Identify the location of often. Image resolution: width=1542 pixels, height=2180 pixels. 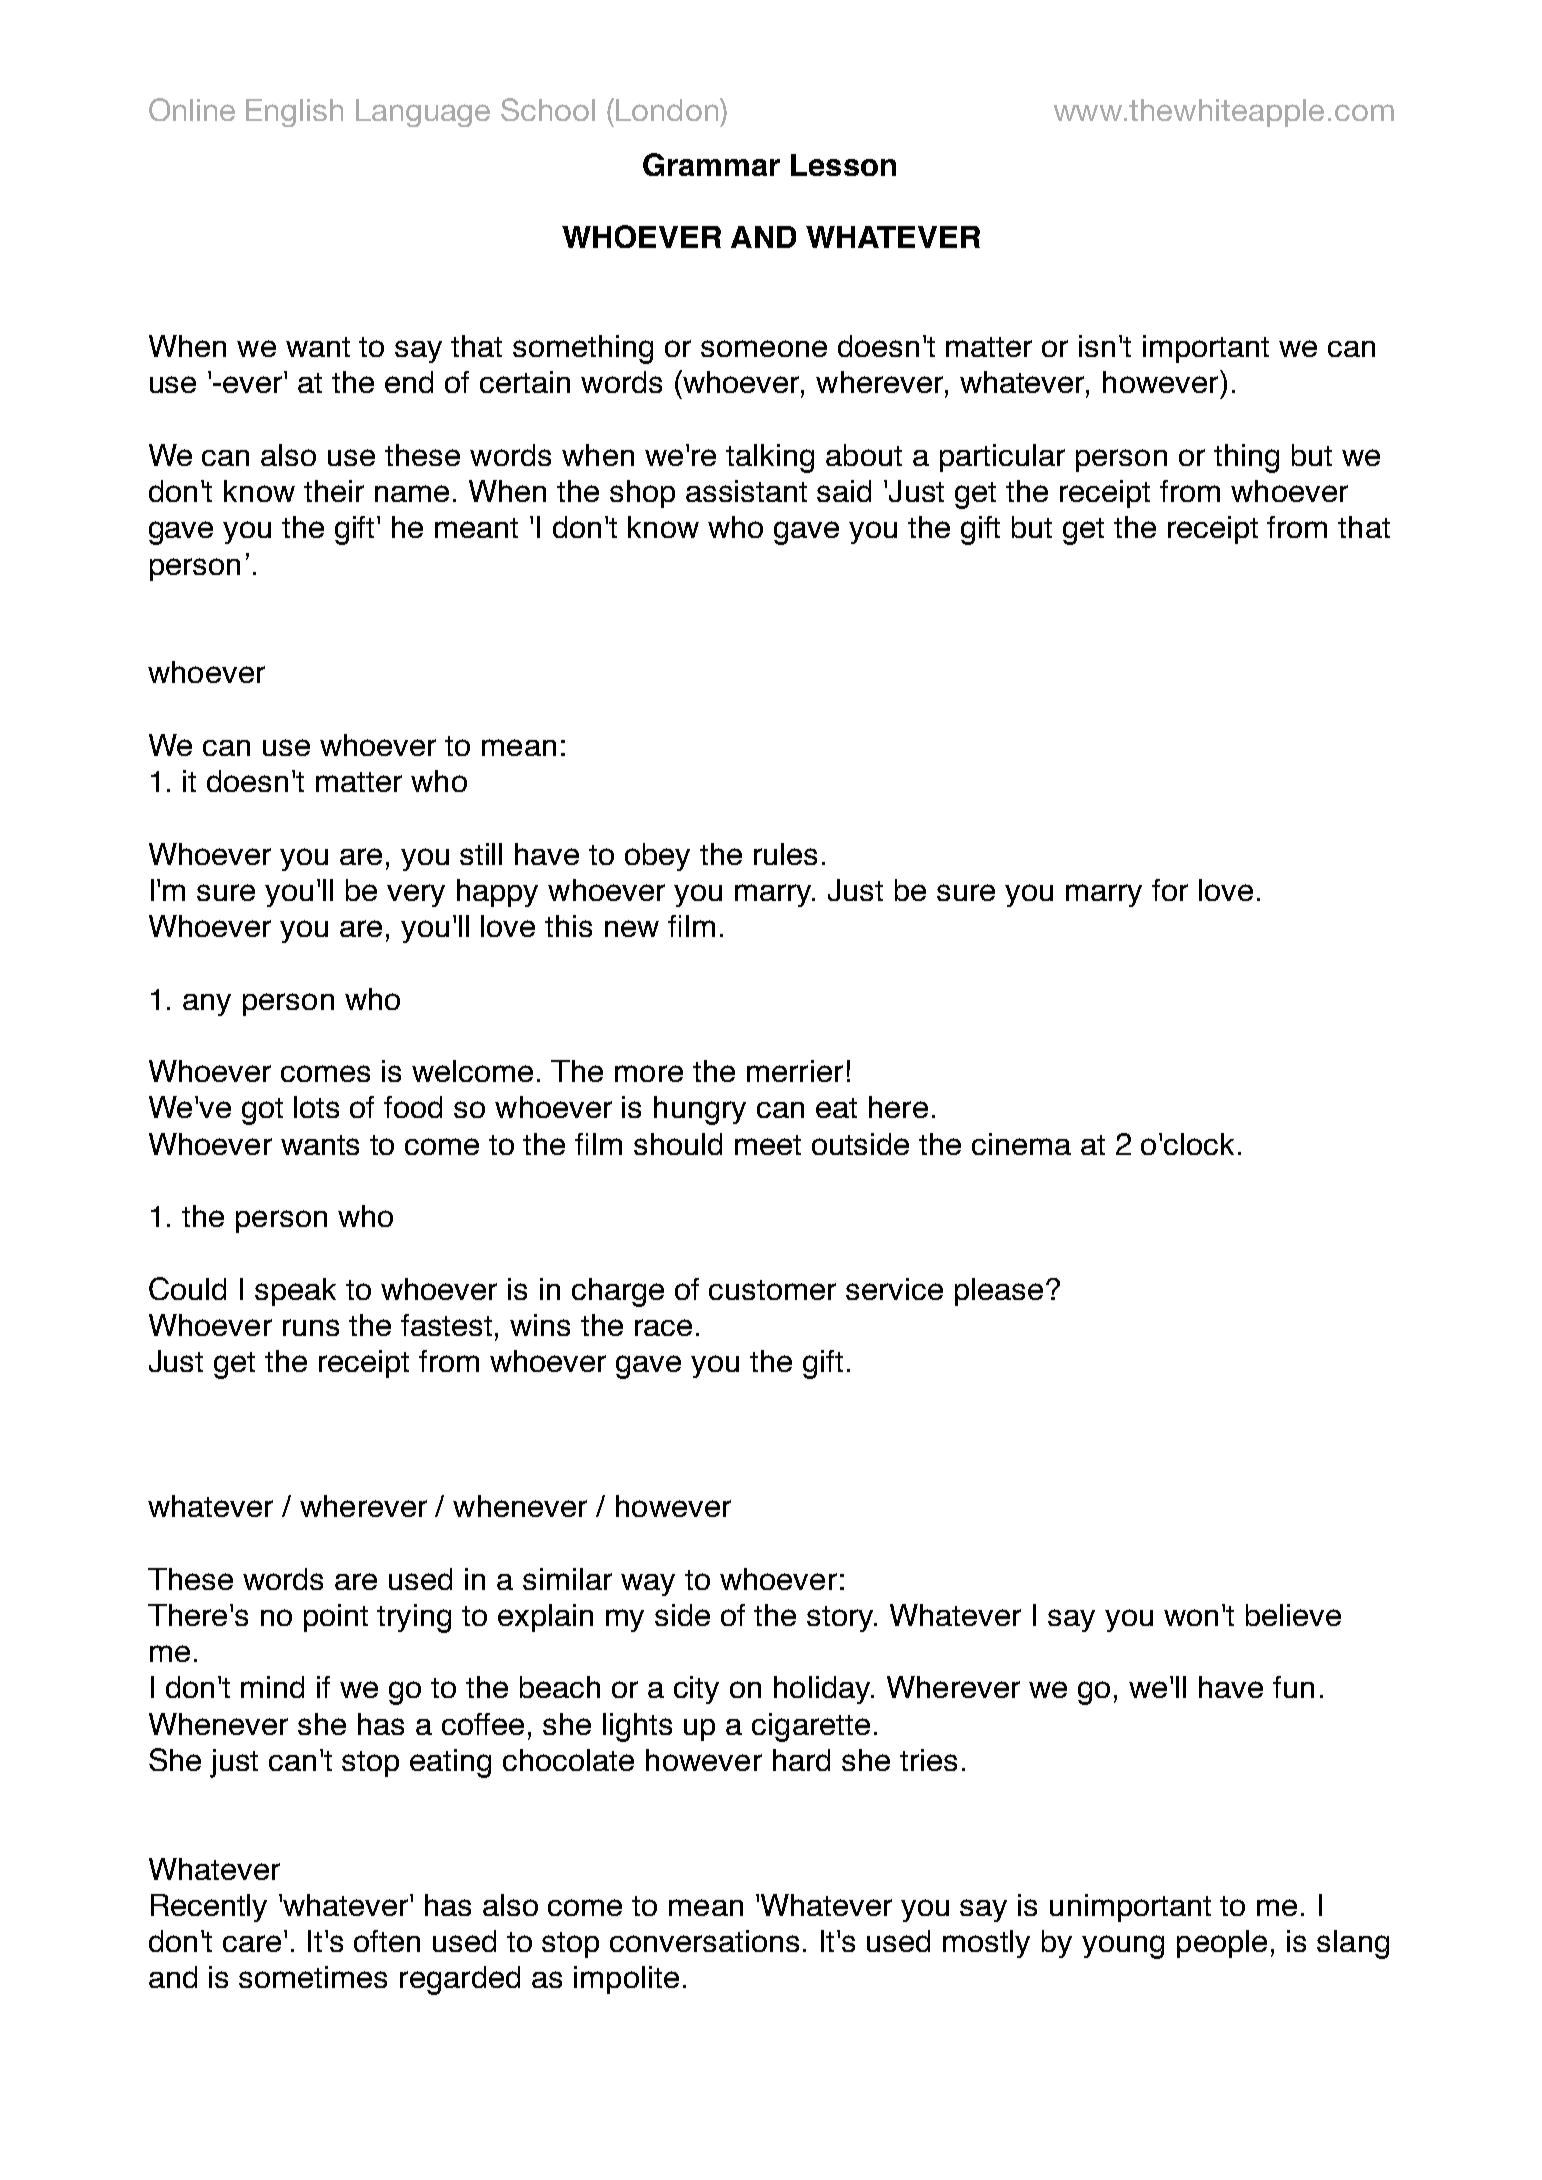
(387, 1941).
